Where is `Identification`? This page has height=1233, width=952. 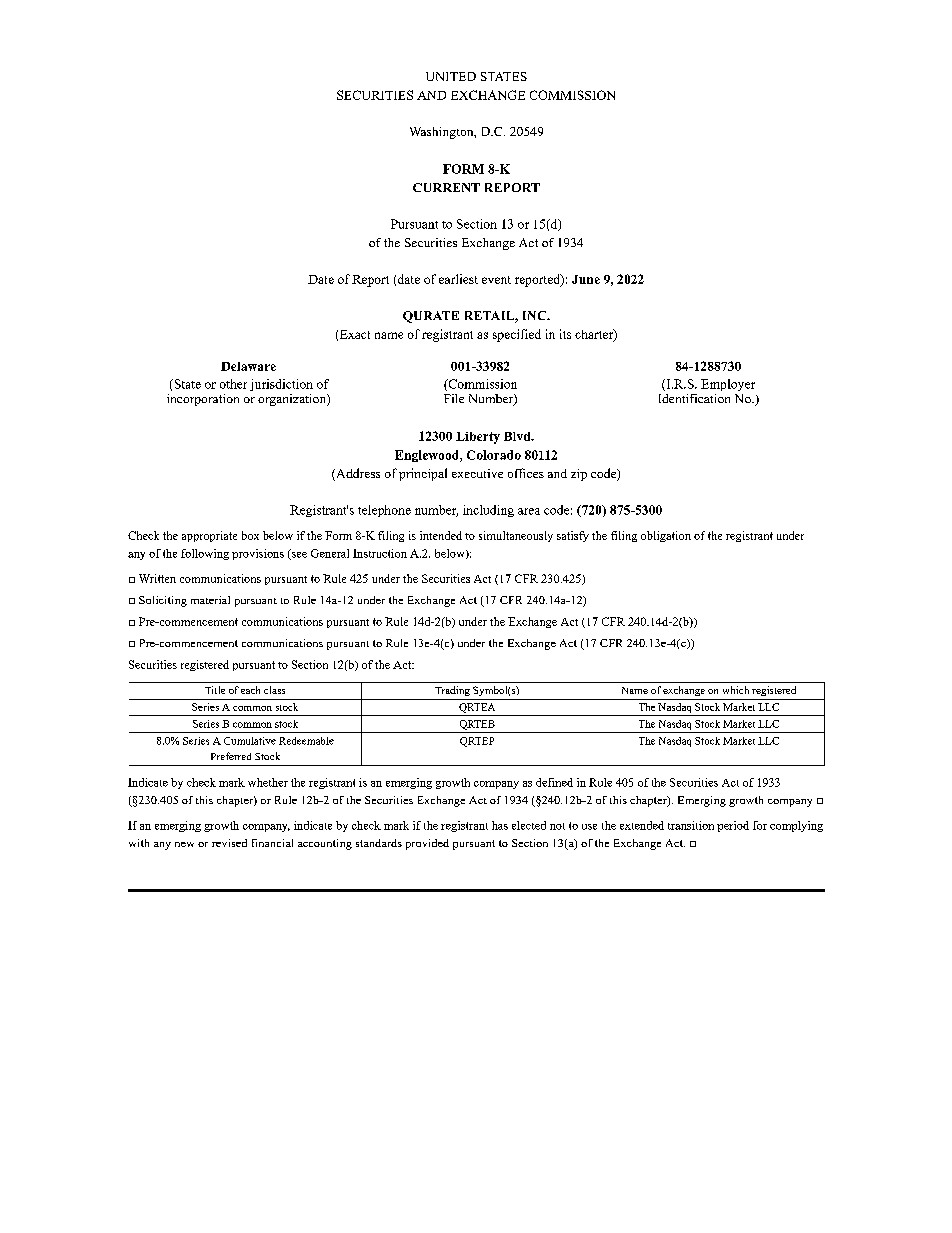
Identification is located at coordinates (694, 398).
